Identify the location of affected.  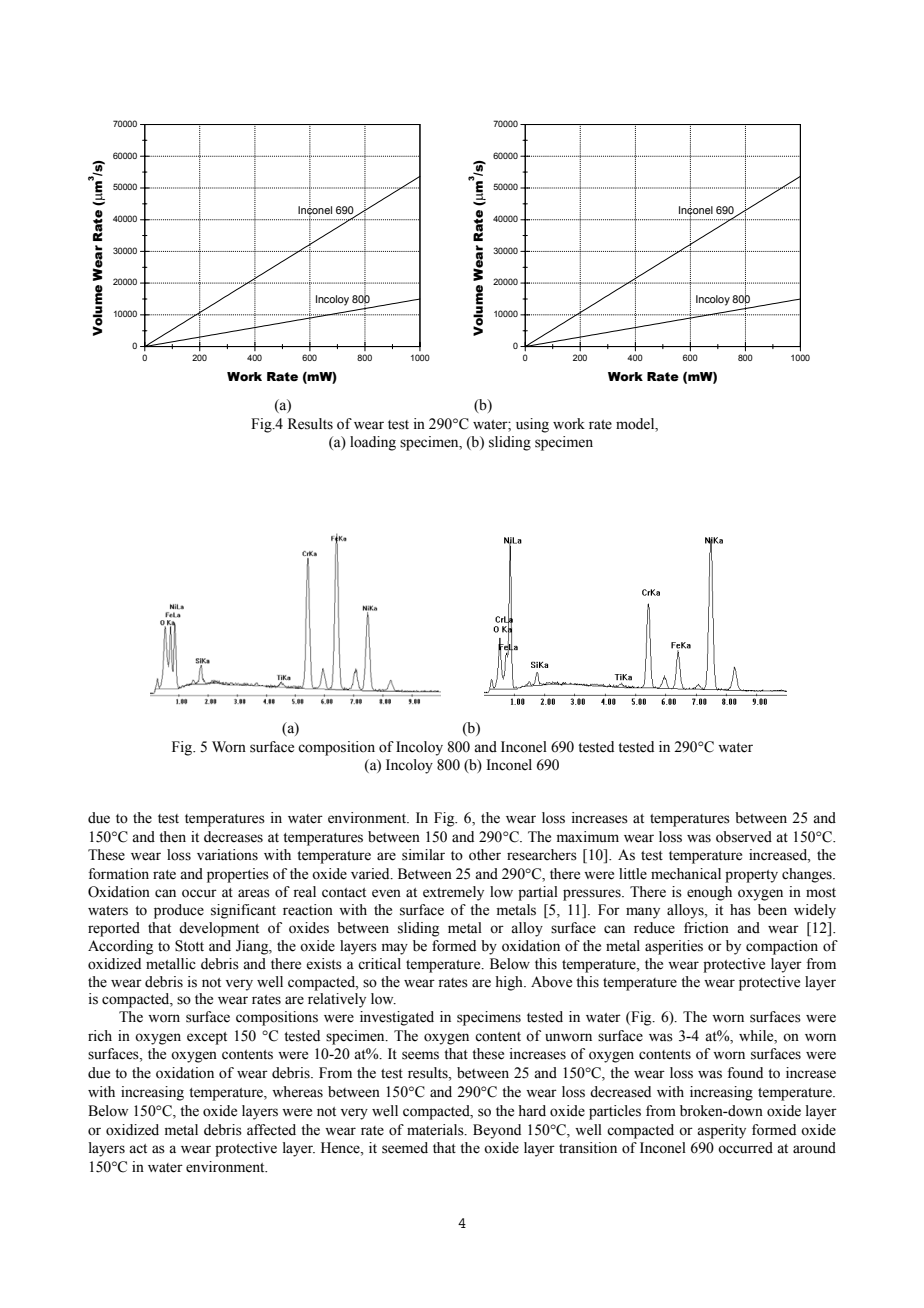
(271, 1130).
